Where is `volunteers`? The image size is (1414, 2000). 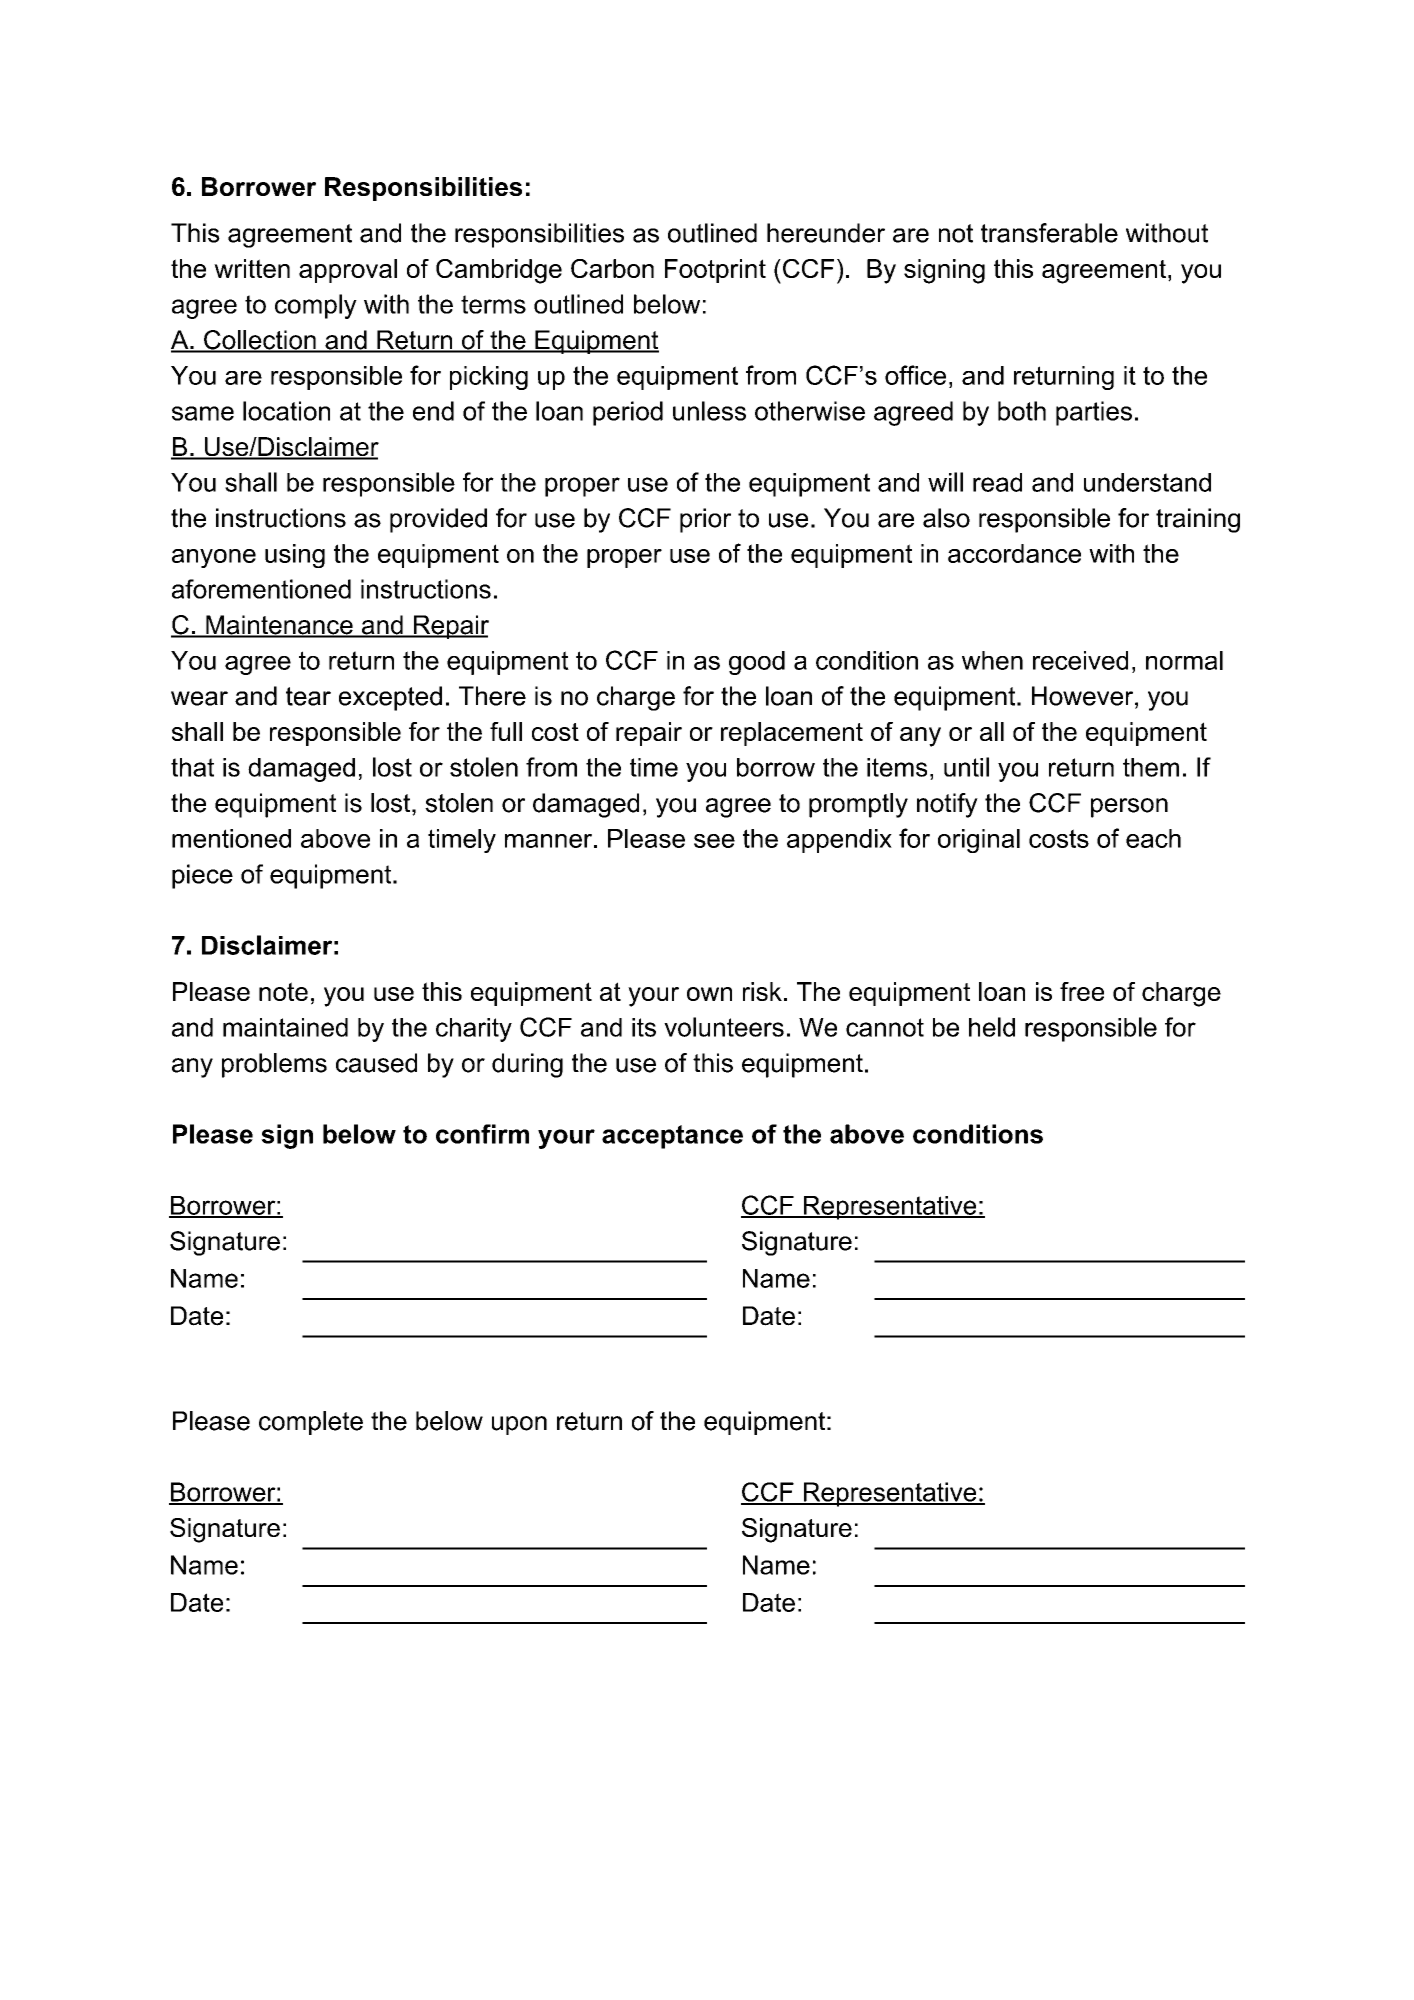
volunteers is located at coordinates (724, 1027).
